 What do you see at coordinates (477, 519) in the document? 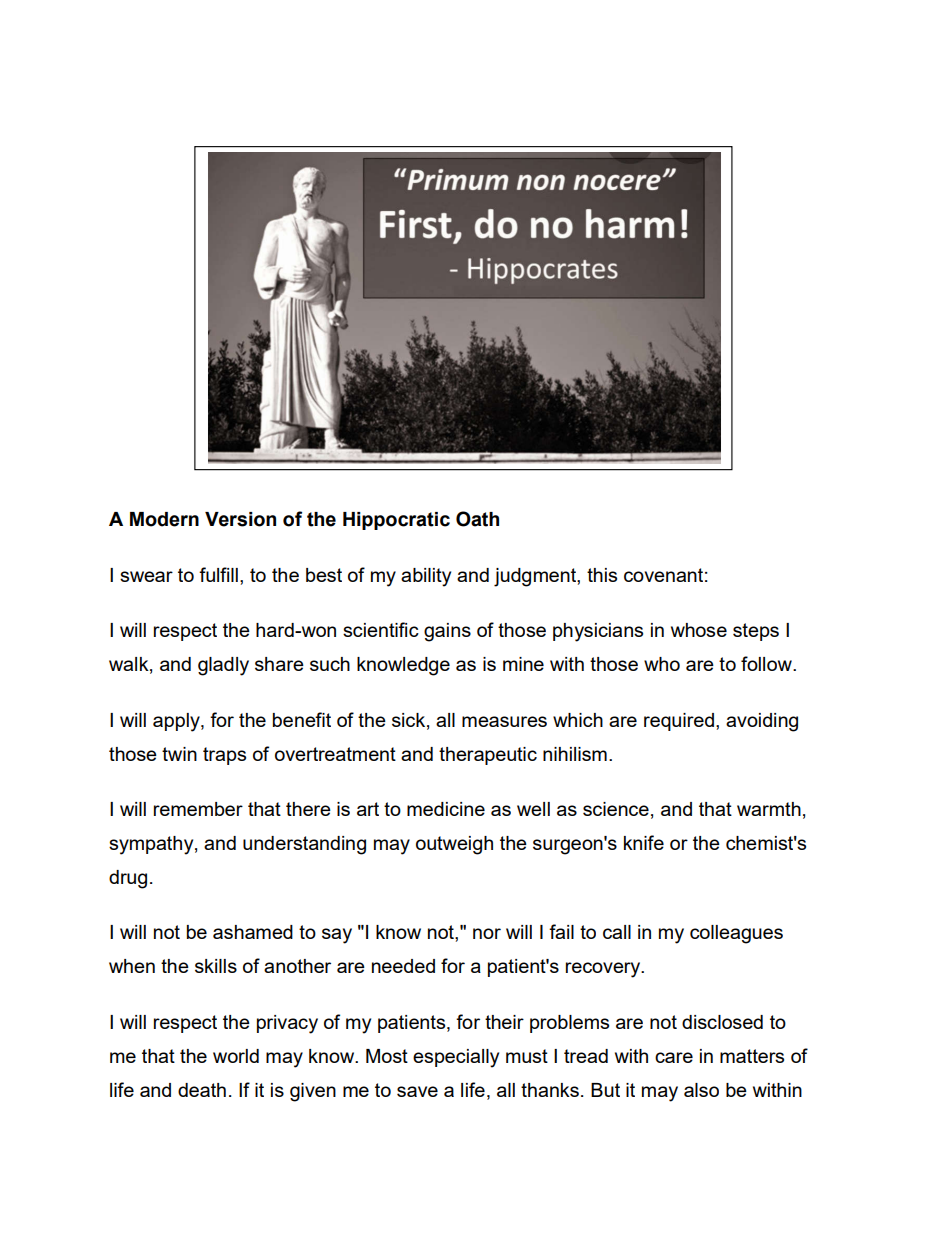
I see `Oath` at bounding box center [477, 519].
